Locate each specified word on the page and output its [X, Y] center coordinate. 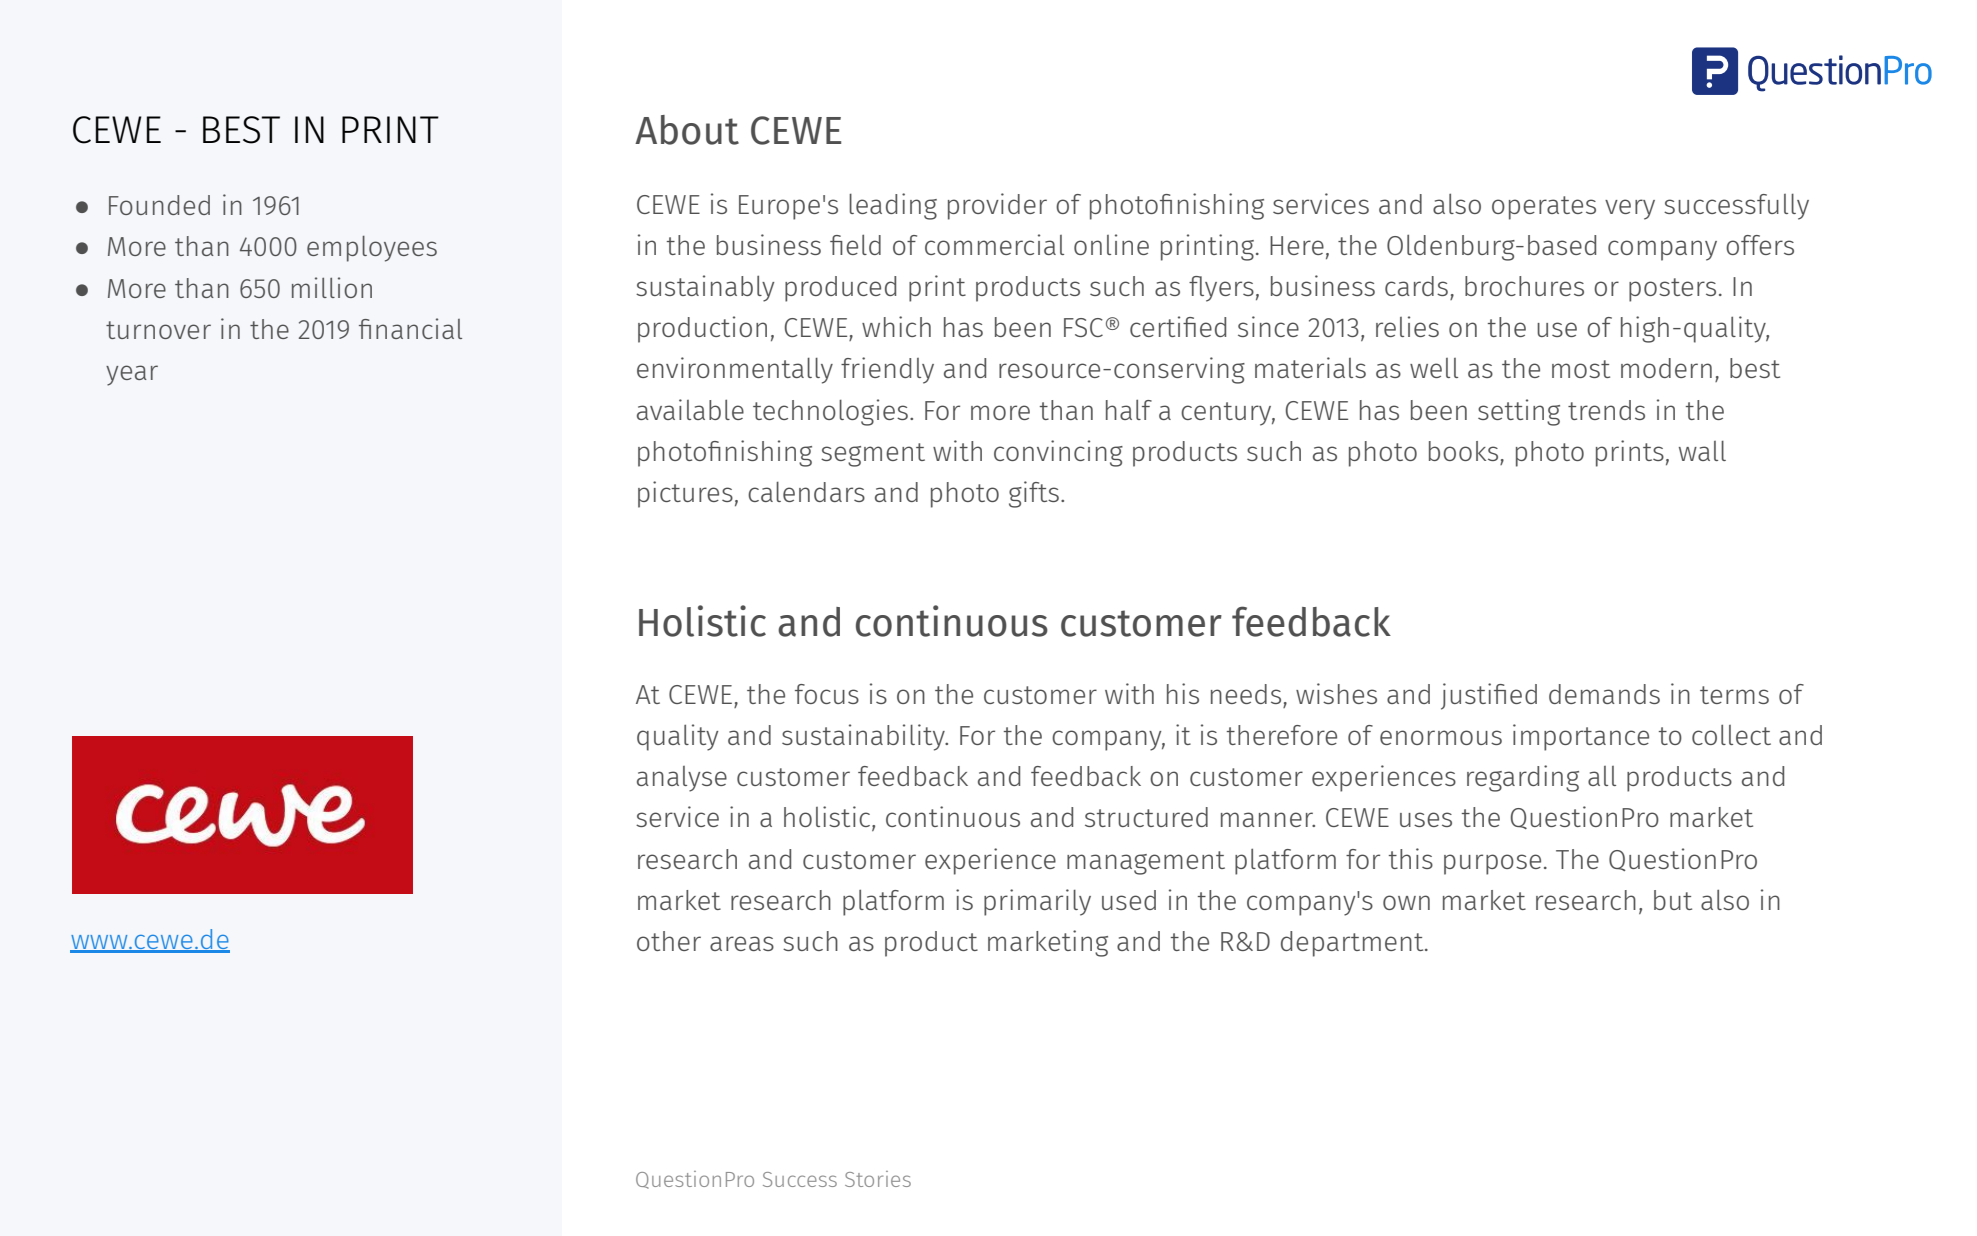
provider [997, 206]
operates [1544, 208]
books [1463, 451]
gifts [1034, 494]
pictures [685, 494]
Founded [159, 205]
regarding [1523, 778]
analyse [682, 779]
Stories [878, 1179]
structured [1146, 817]
